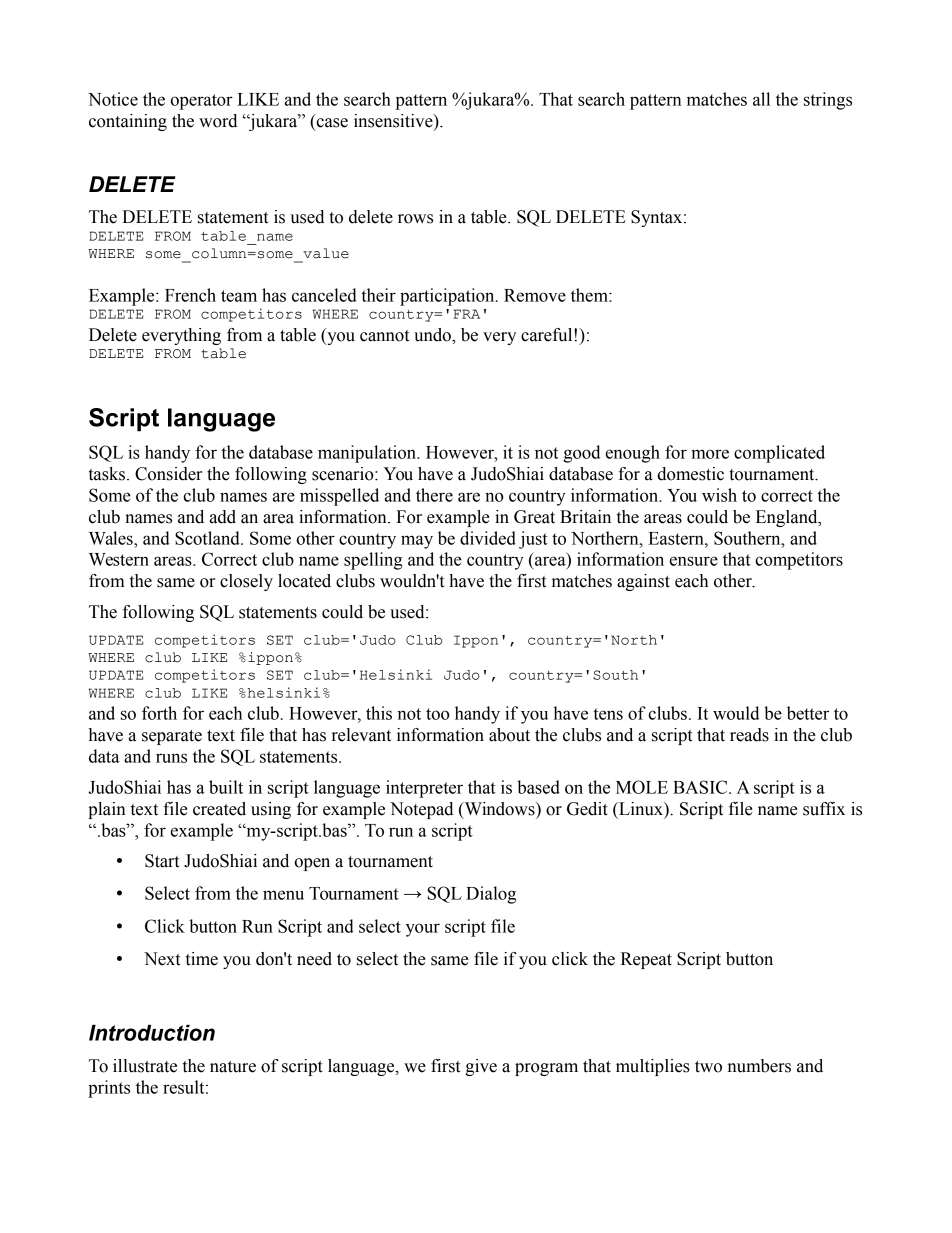  Describe the element at coordinates (233, 1067) in the document. I see `nature` at that location.
